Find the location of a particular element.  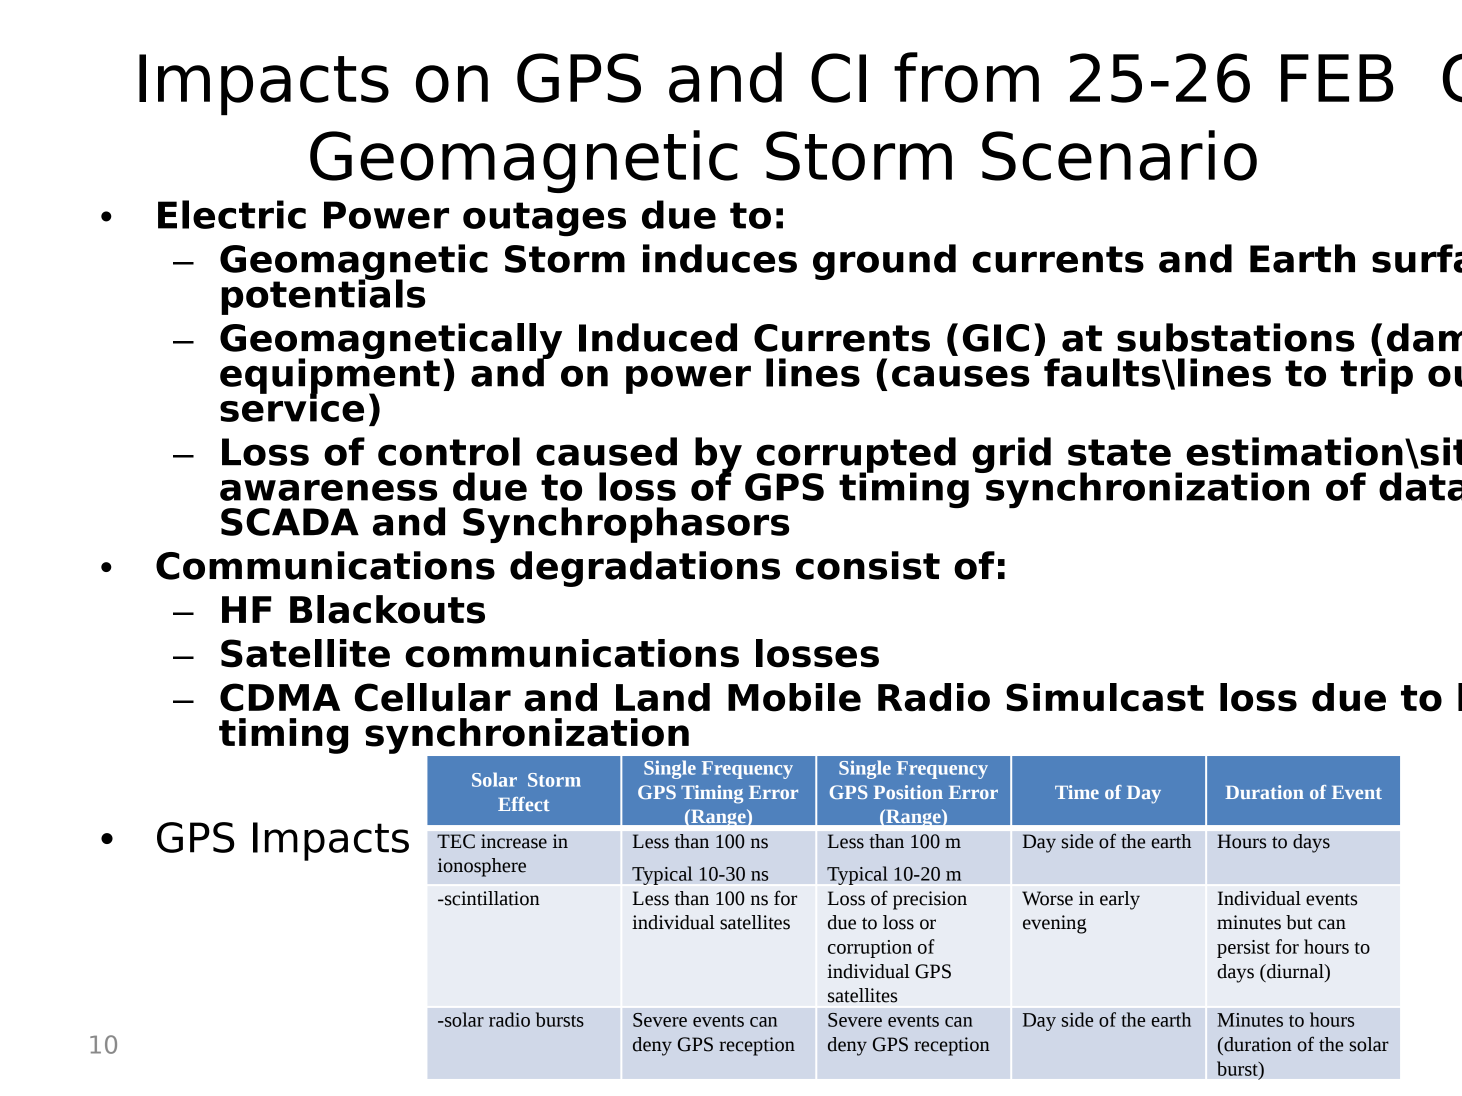

substations is located at coordinates (1236, 337).
